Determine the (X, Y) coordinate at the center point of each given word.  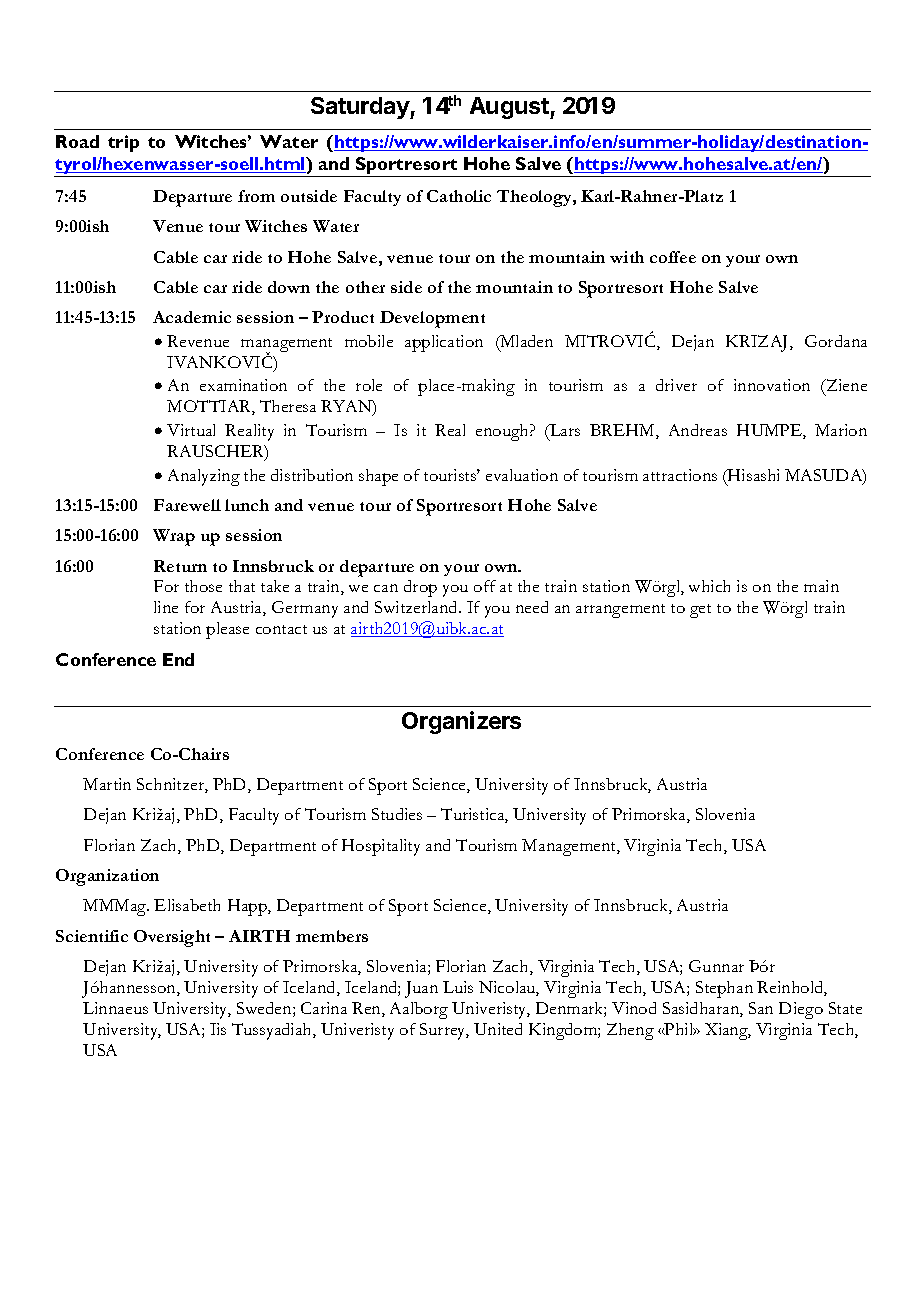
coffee (673, 257)
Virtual (191, 430)
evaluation (522, 475)
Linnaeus (115, 1008)
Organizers (461, 722)
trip (123, 143)
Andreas (698, 430)
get (700, 611)
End (178, 659)
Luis (458, 987)
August (510, 108)
